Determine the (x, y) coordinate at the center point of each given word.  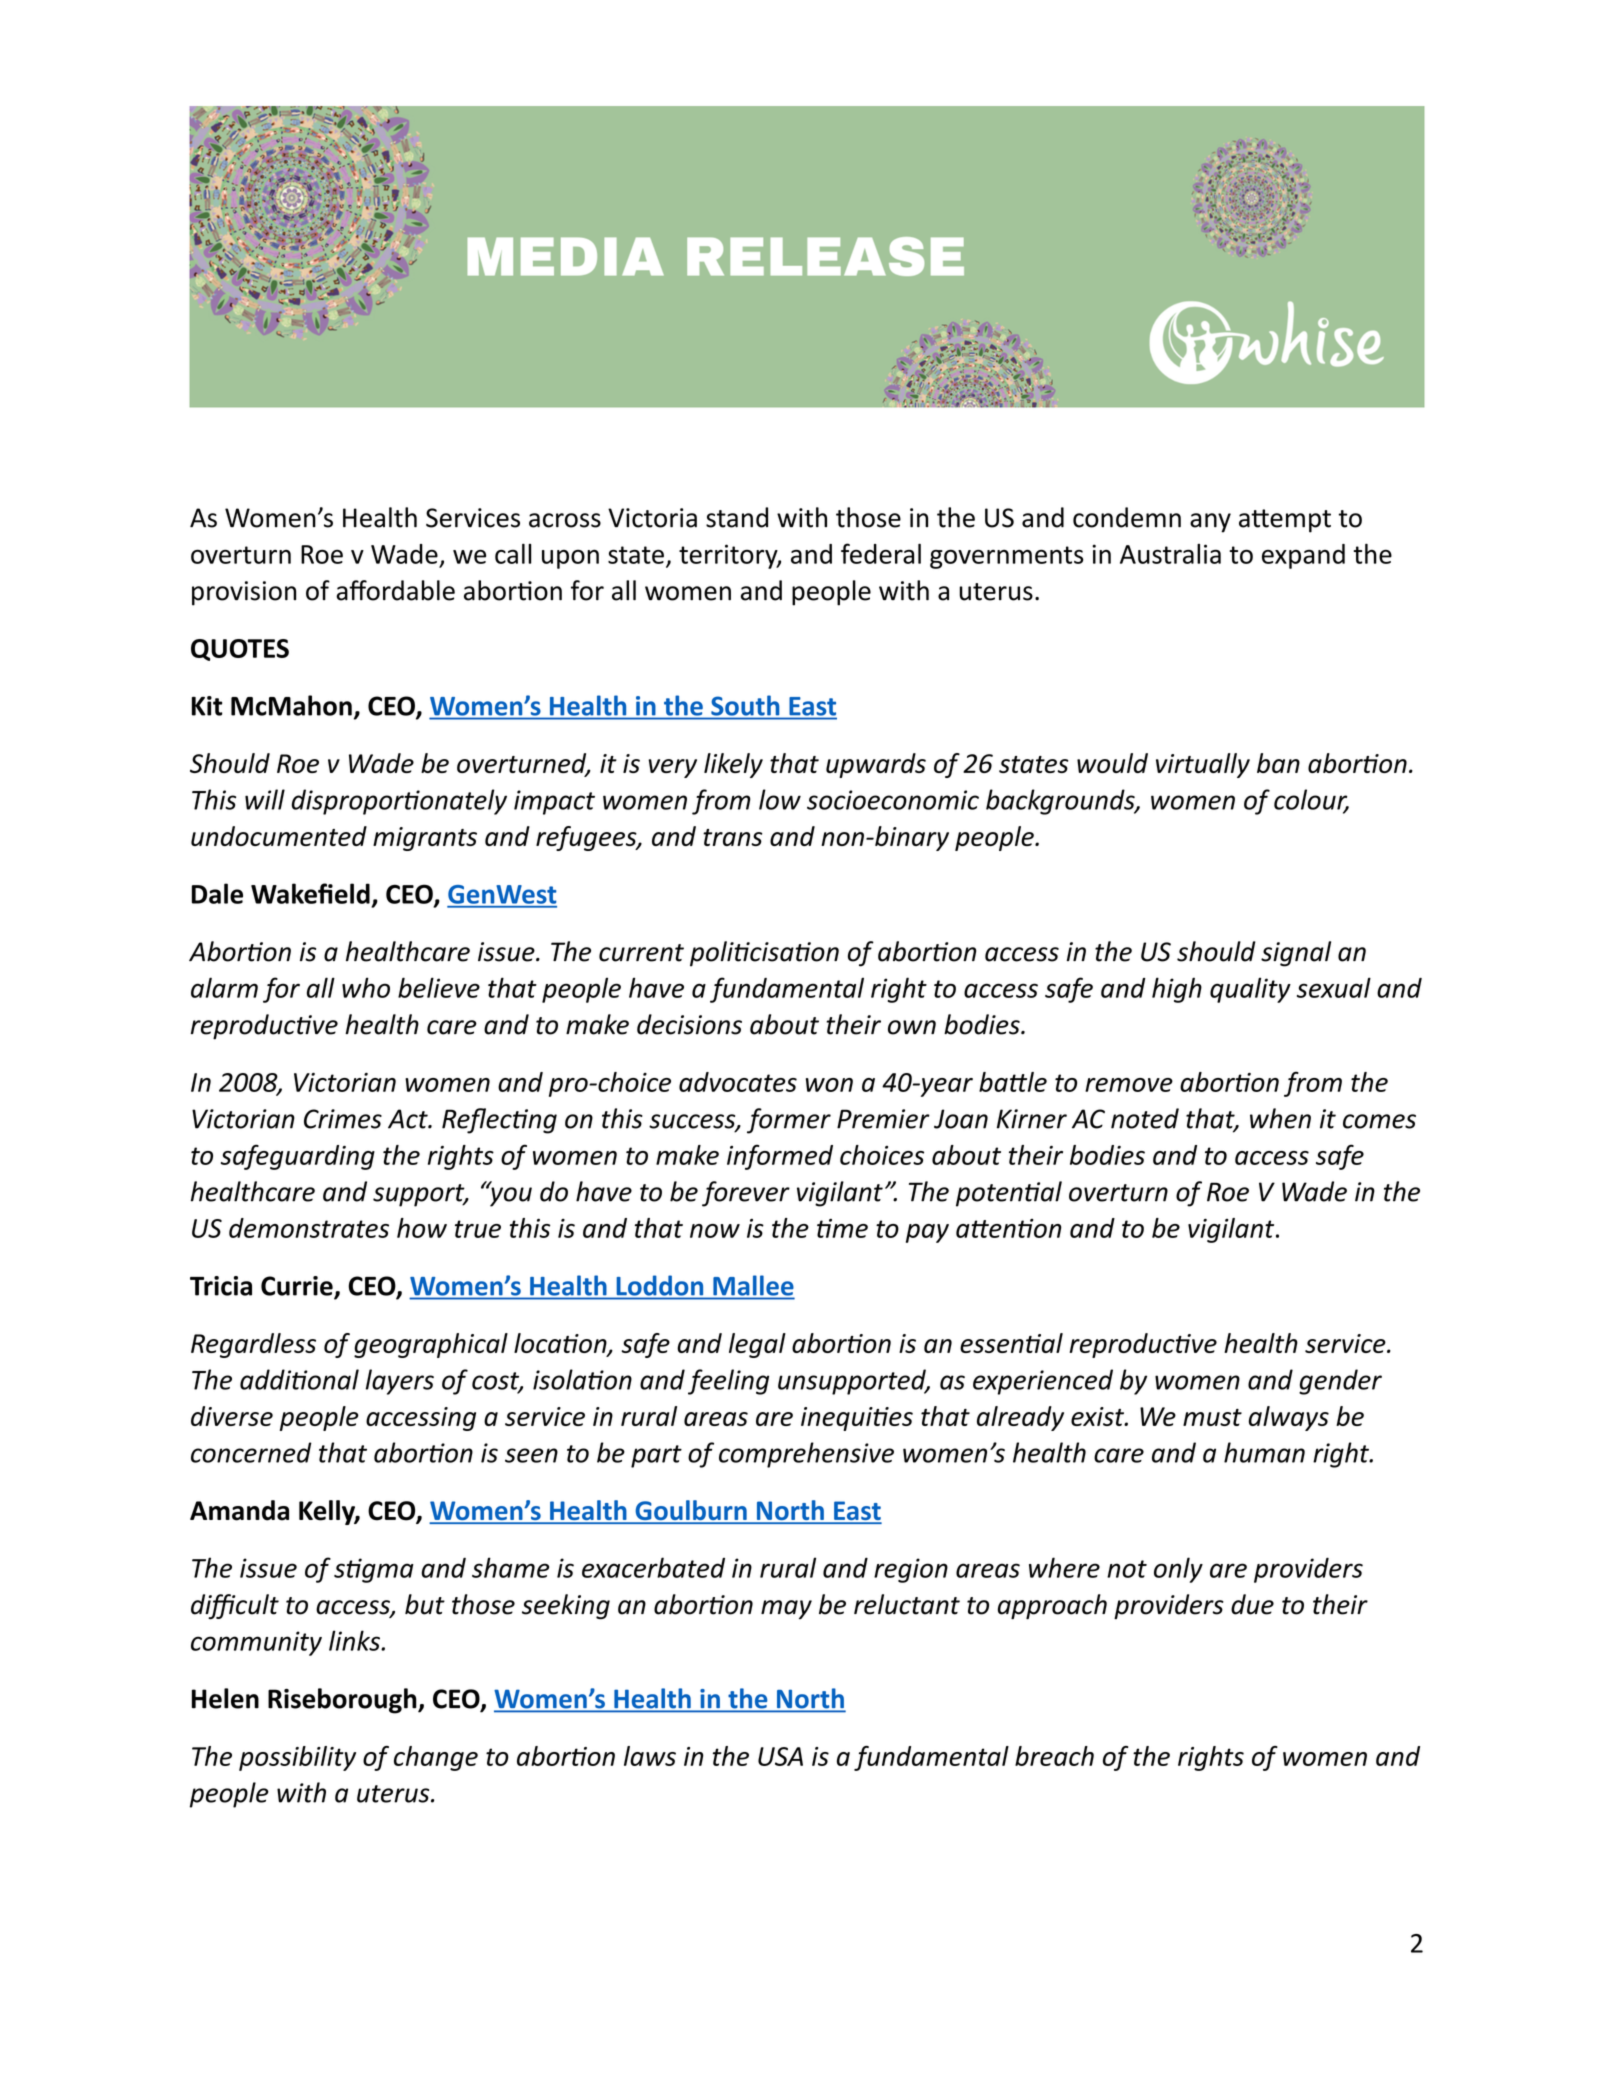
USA (780, 1756)
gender (1340, 1382)
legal (757, 1345)
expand (1303, 556)
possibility (297, 1758)
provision (244, 593)
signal (1296, 954)
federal (881, 553)
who (366, 987)
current (641, 953)
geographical (431, 1345)
